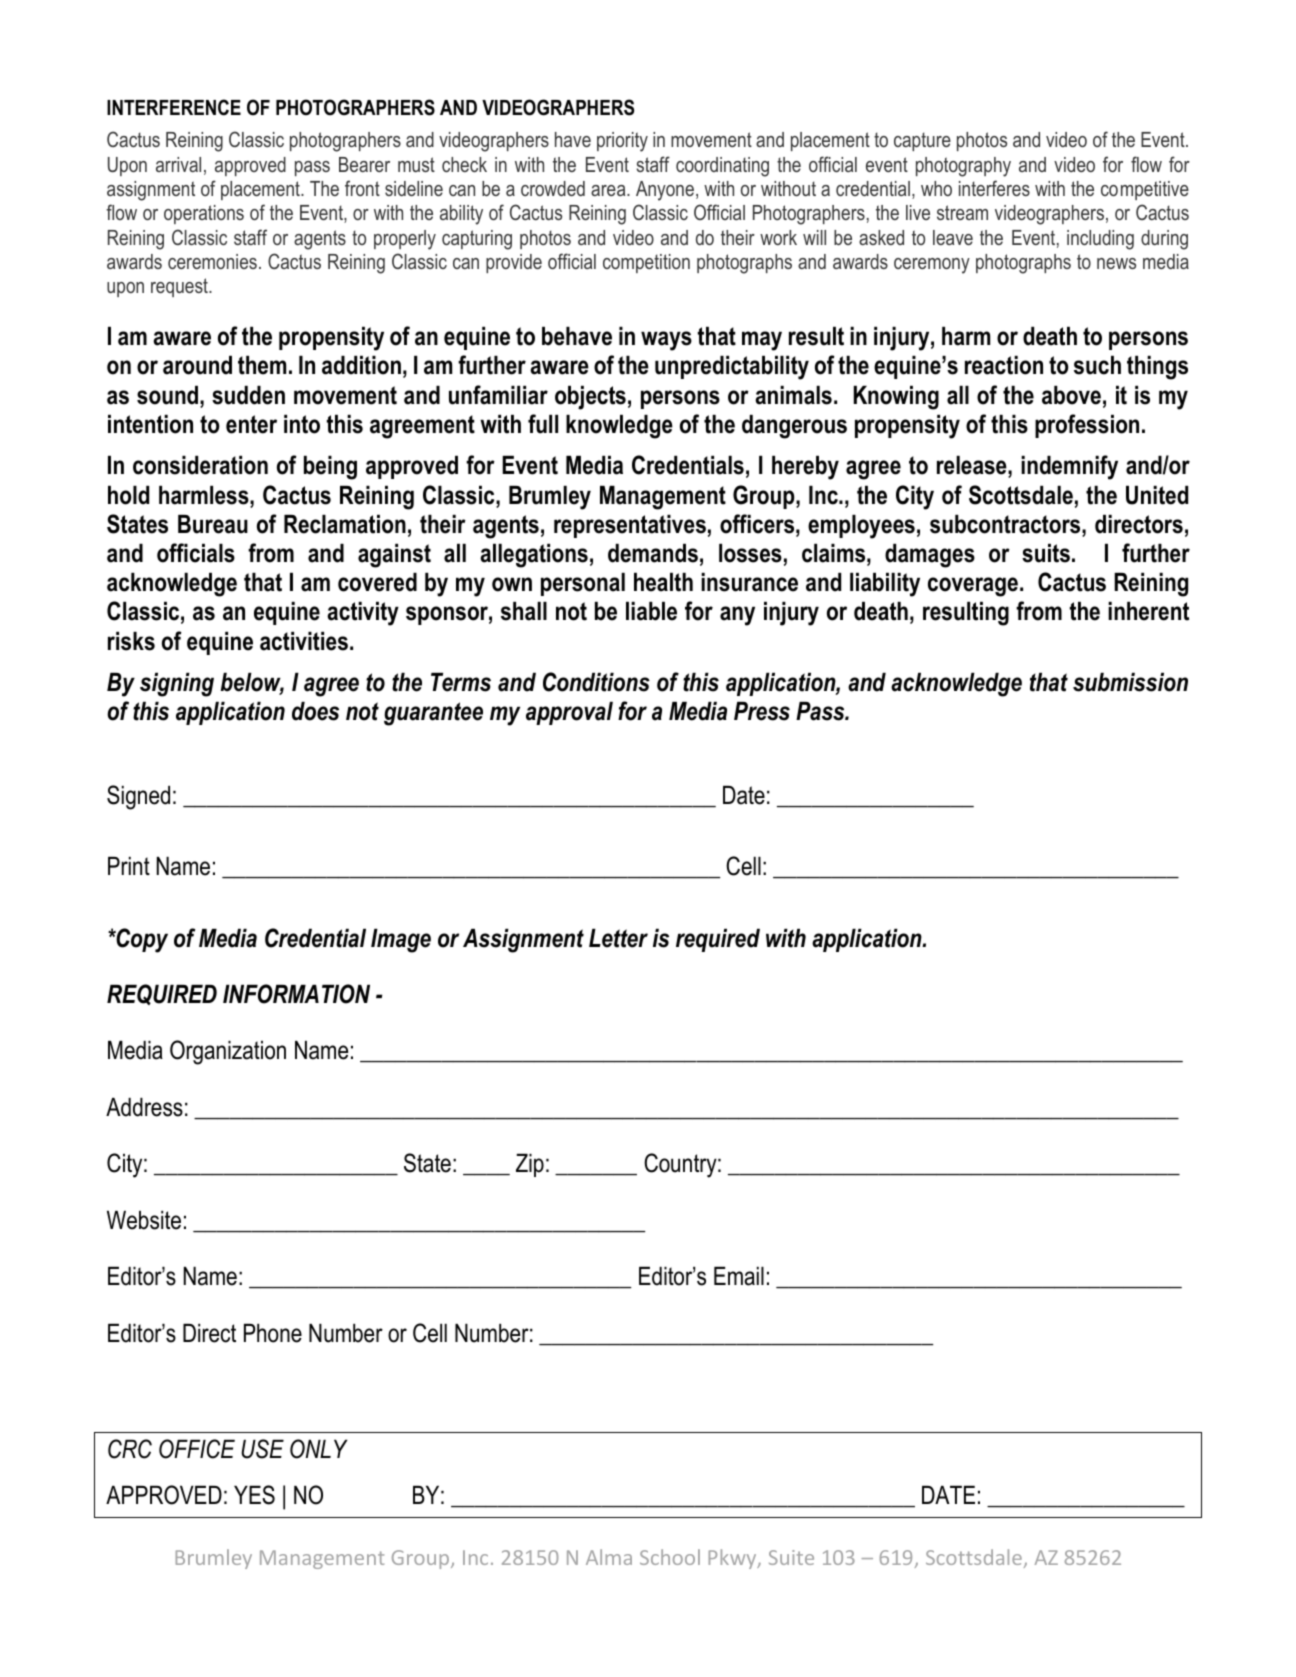 Image resolution: width=1296 pixels, height=1677 pixels. Describe the element at coordinates (254, 1495) in the page. I see `YES` at that location.
